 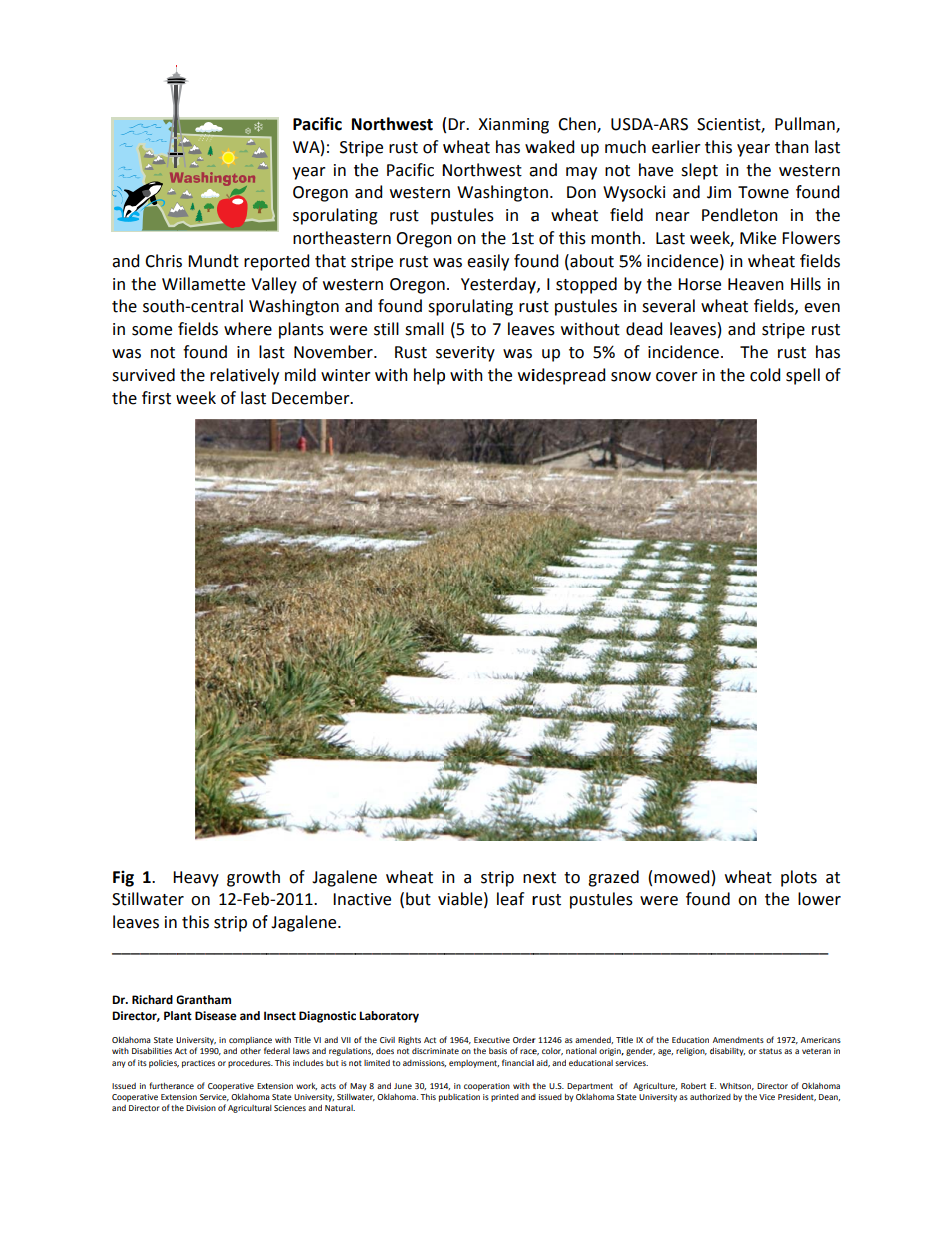 What do you see at coordinates (763, 192) in the screenshot?
I see `Towne` at bounding box center [763, 192].
